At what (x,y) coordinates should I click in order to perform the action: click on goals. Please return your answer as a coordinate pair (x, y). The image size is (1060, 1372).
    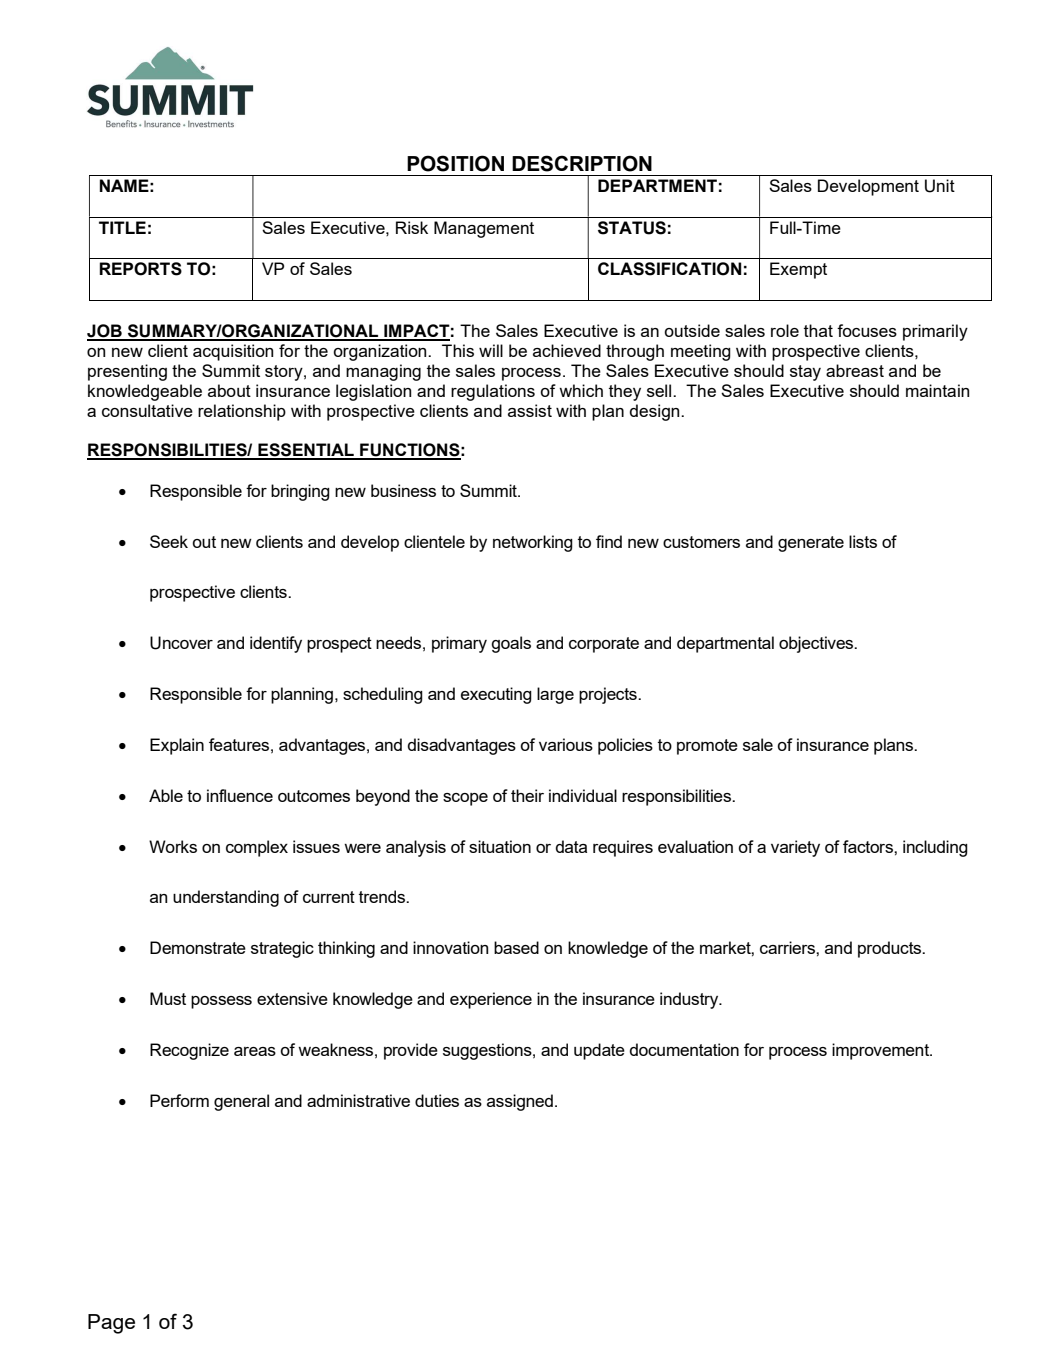
    Looking at the image, I should click on (511, 644).
